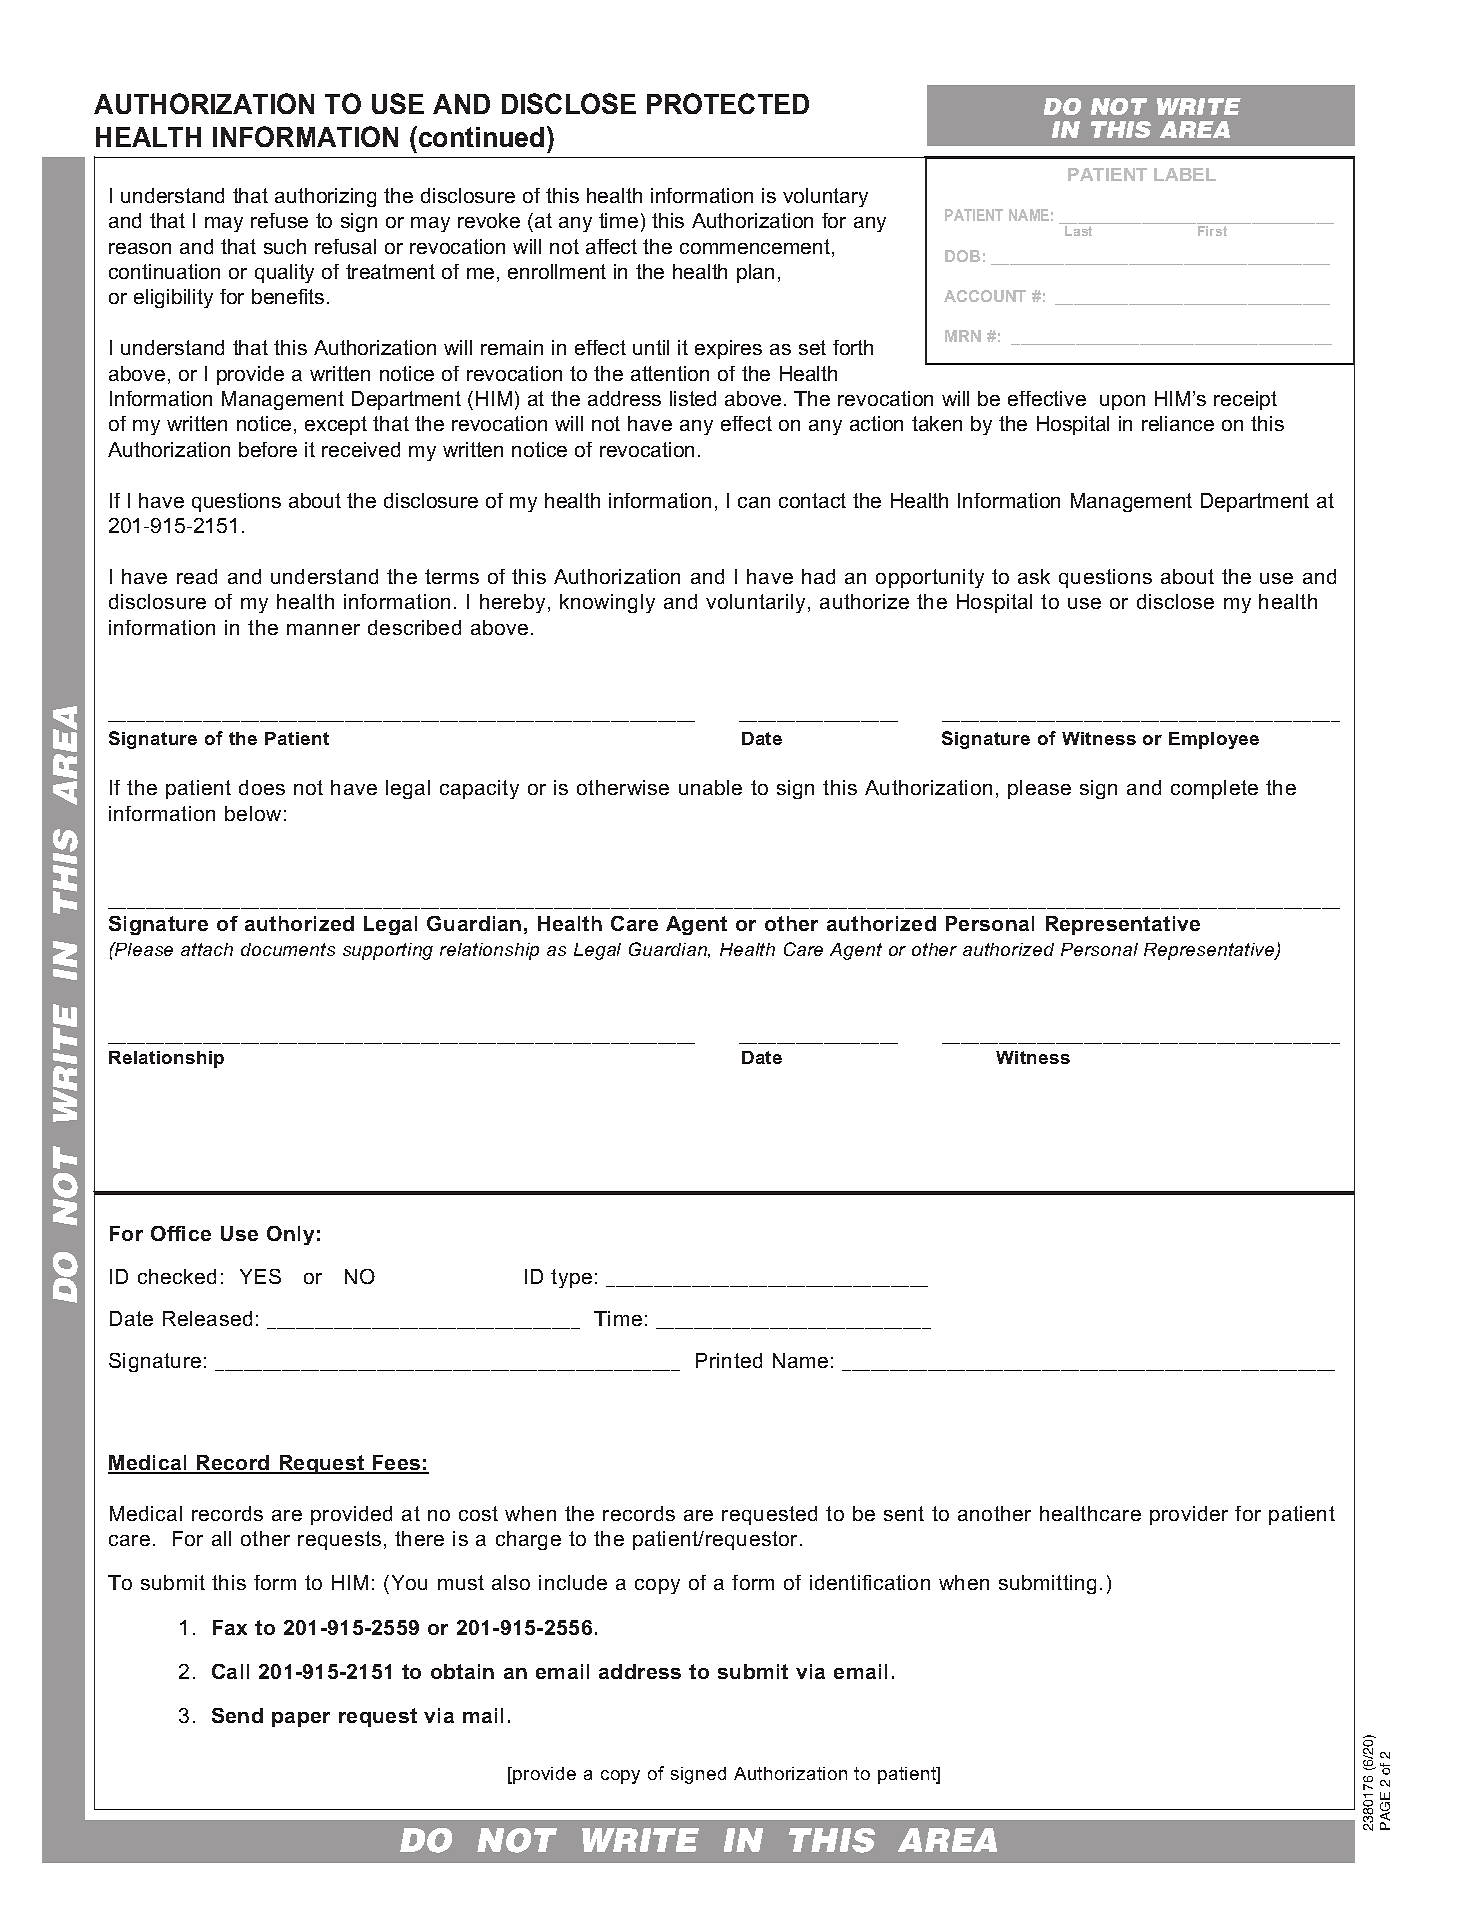 This image has height=1905, width=1482. I want to click on Printed, so click(729, 1360).
